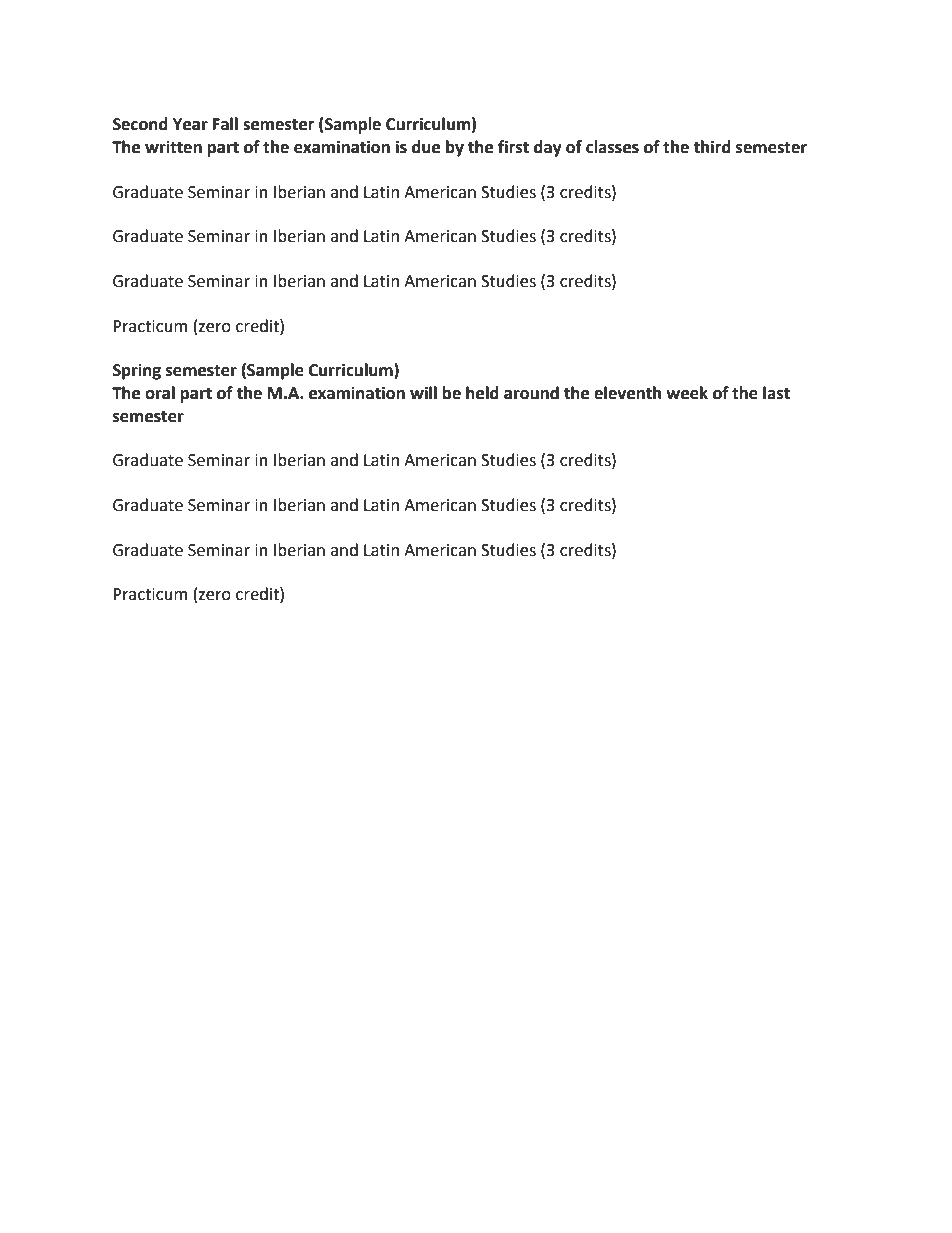  Describe the element at coordinates (612, 147) in the page. I see `classes` at that location.
